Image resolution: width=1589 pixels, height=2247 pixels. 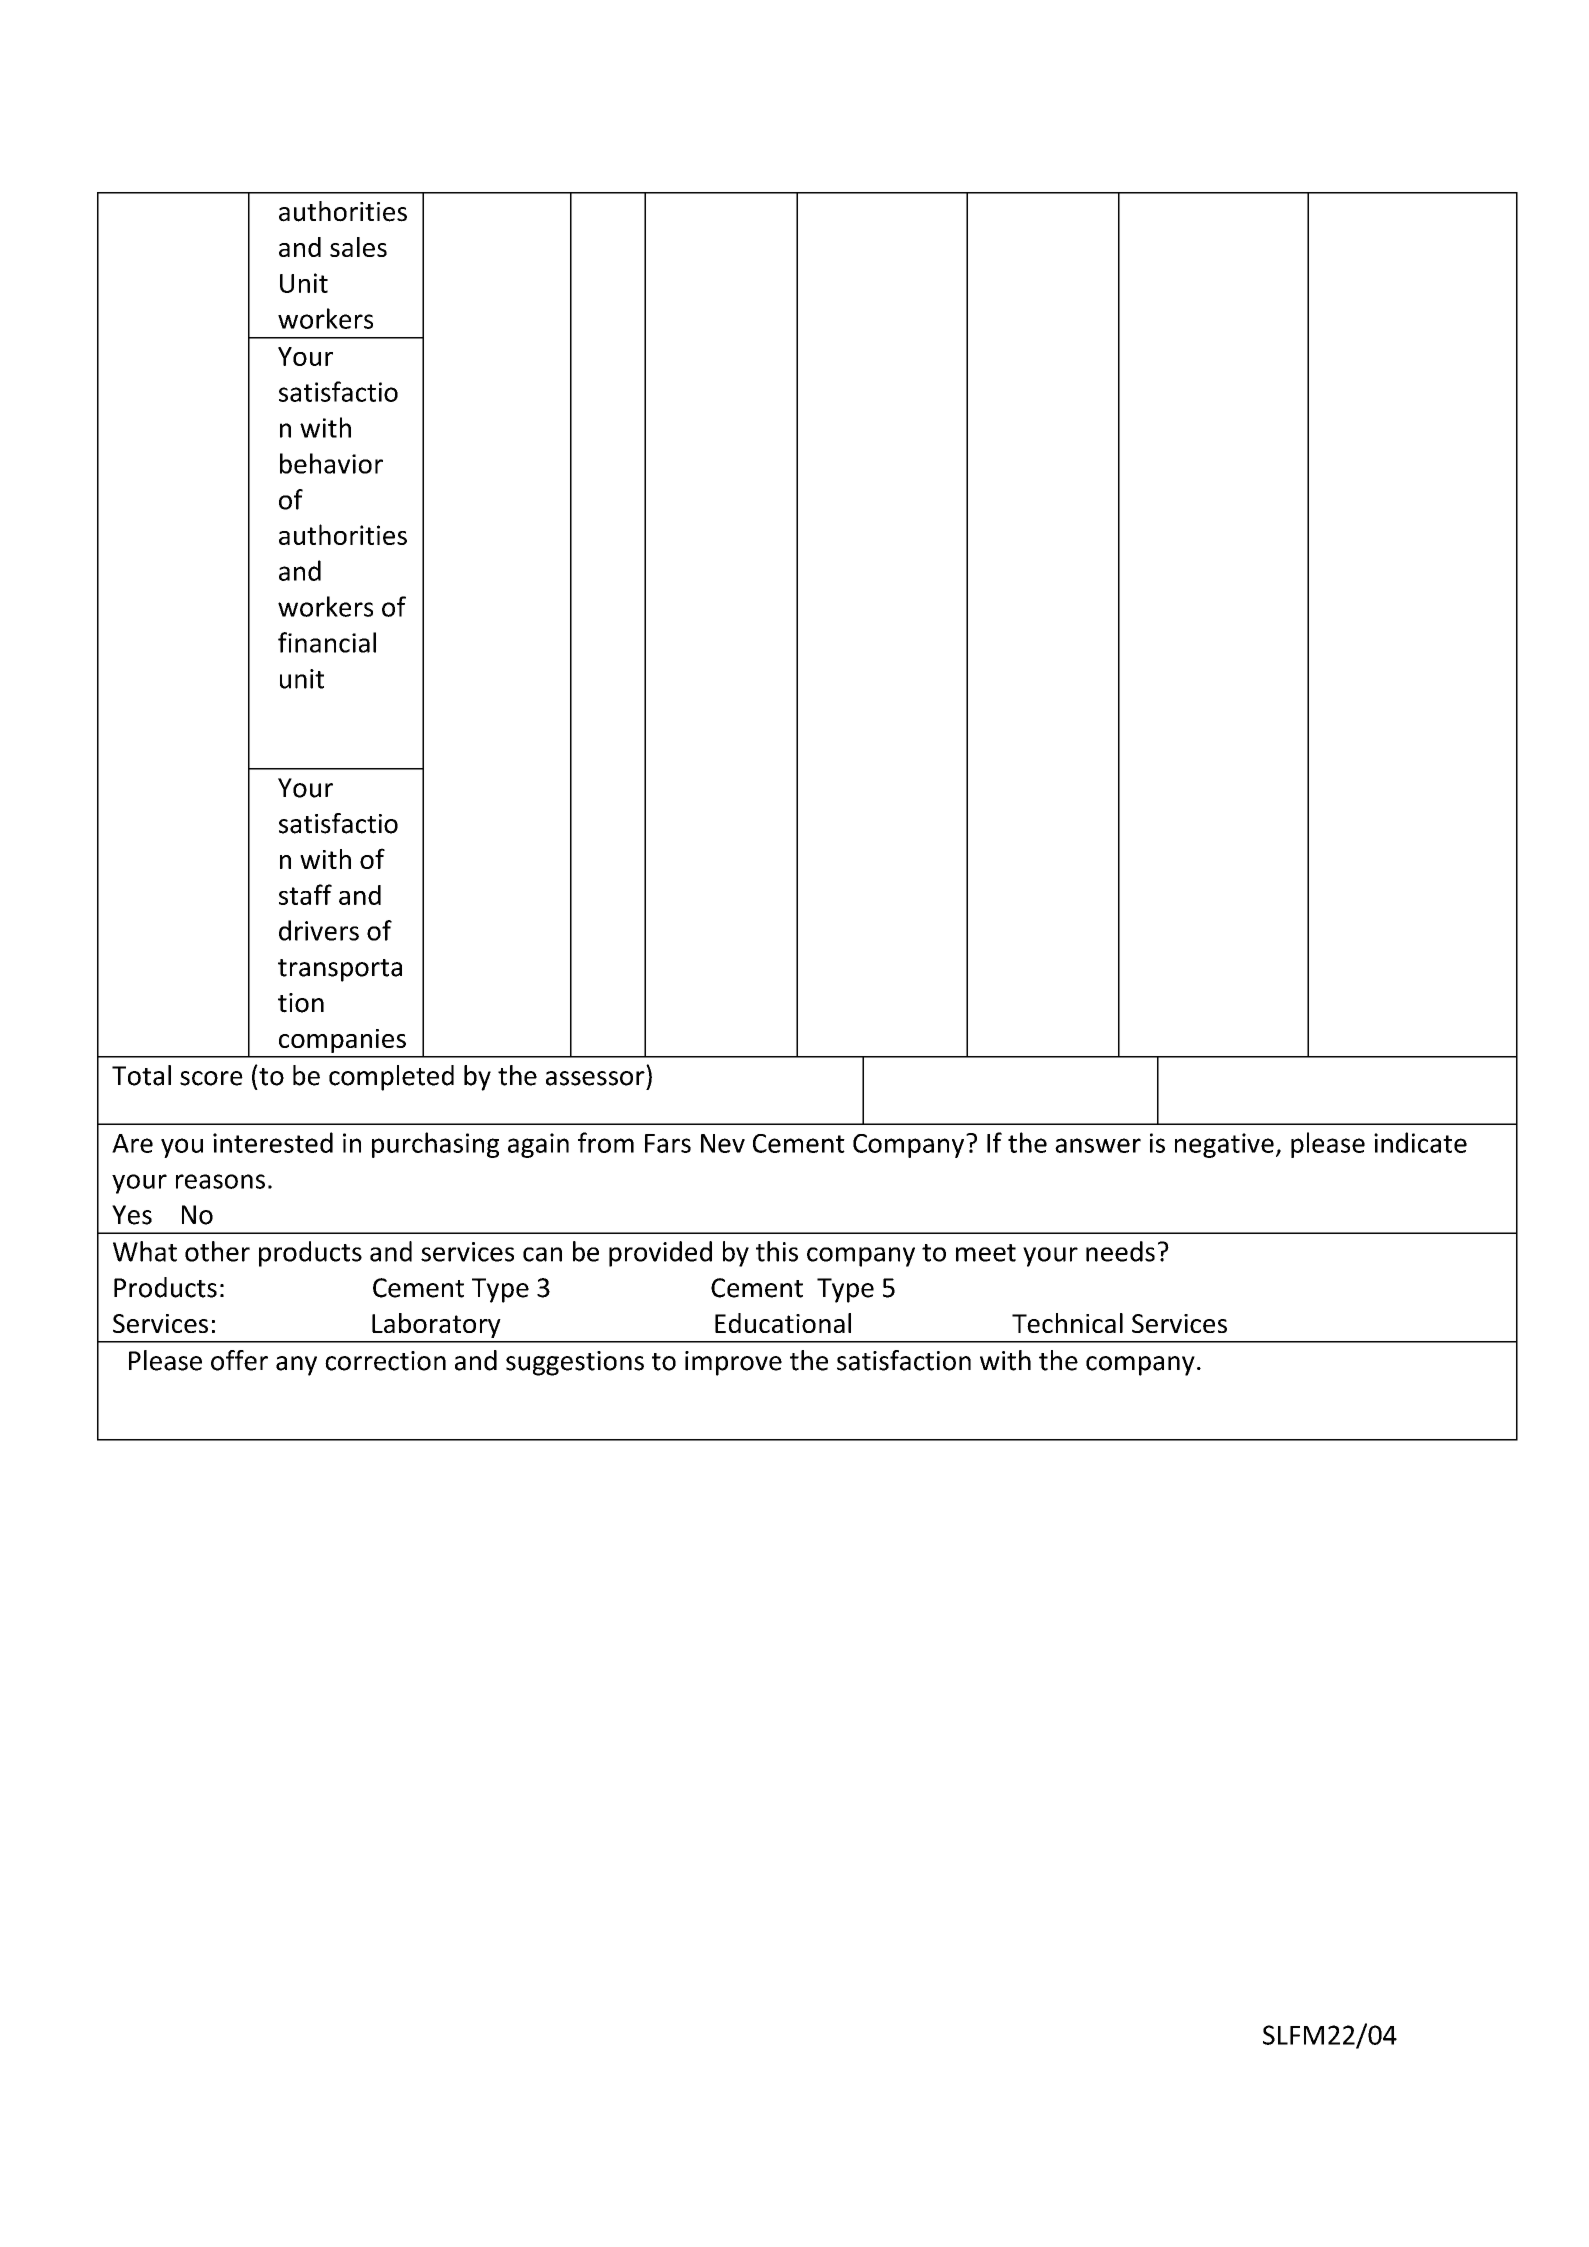 What do you see at coordinates (239, 1360) in the screenshot?
I see `offer` at bounding box center [239, 1360].
